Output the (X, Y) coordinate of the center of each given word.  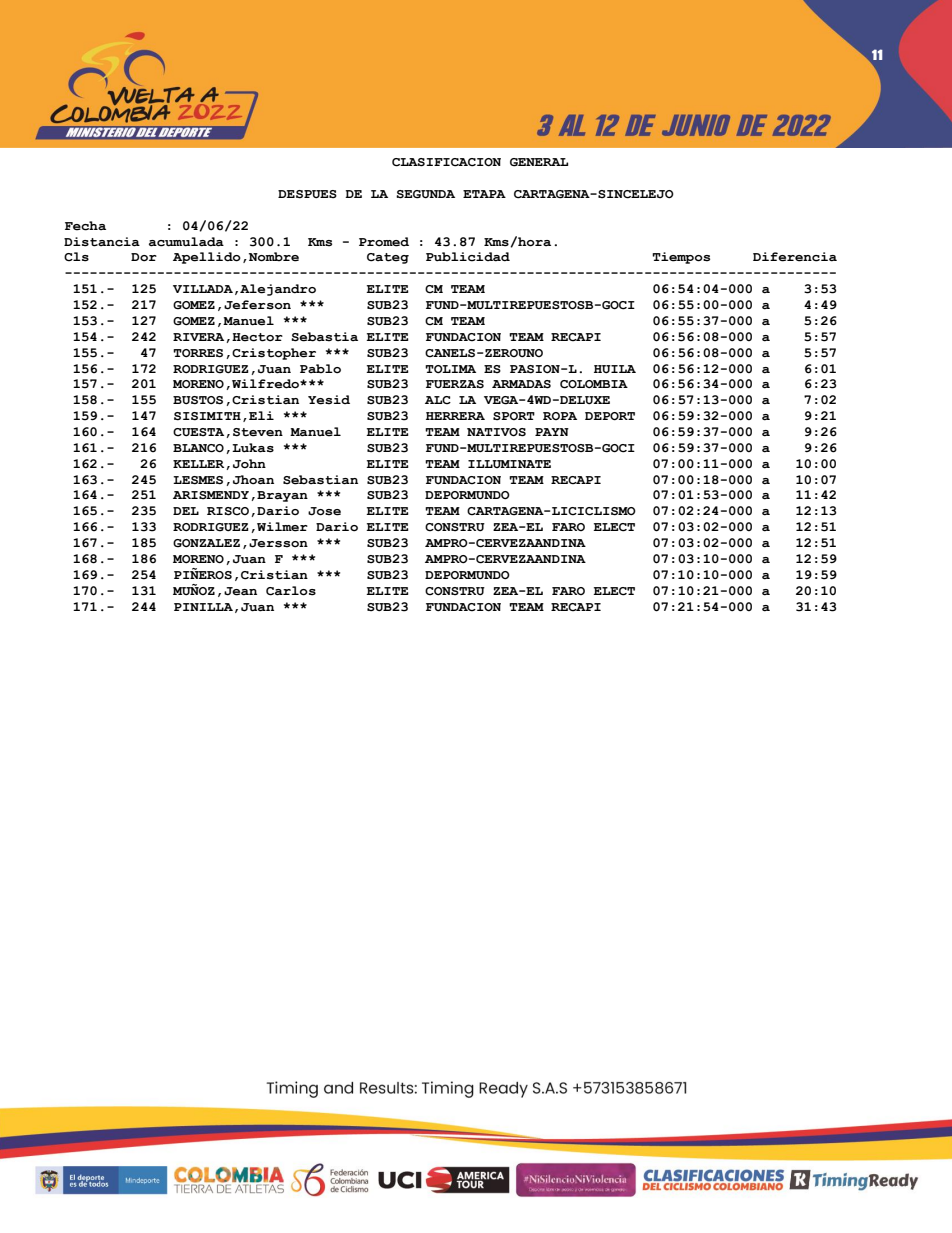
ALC (438, 400)
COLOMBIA (594, 384)
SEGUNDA (425, 194)
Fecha (85, 226)
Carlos (291, 591)
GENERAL (539, 162)
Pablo (320, 369)
